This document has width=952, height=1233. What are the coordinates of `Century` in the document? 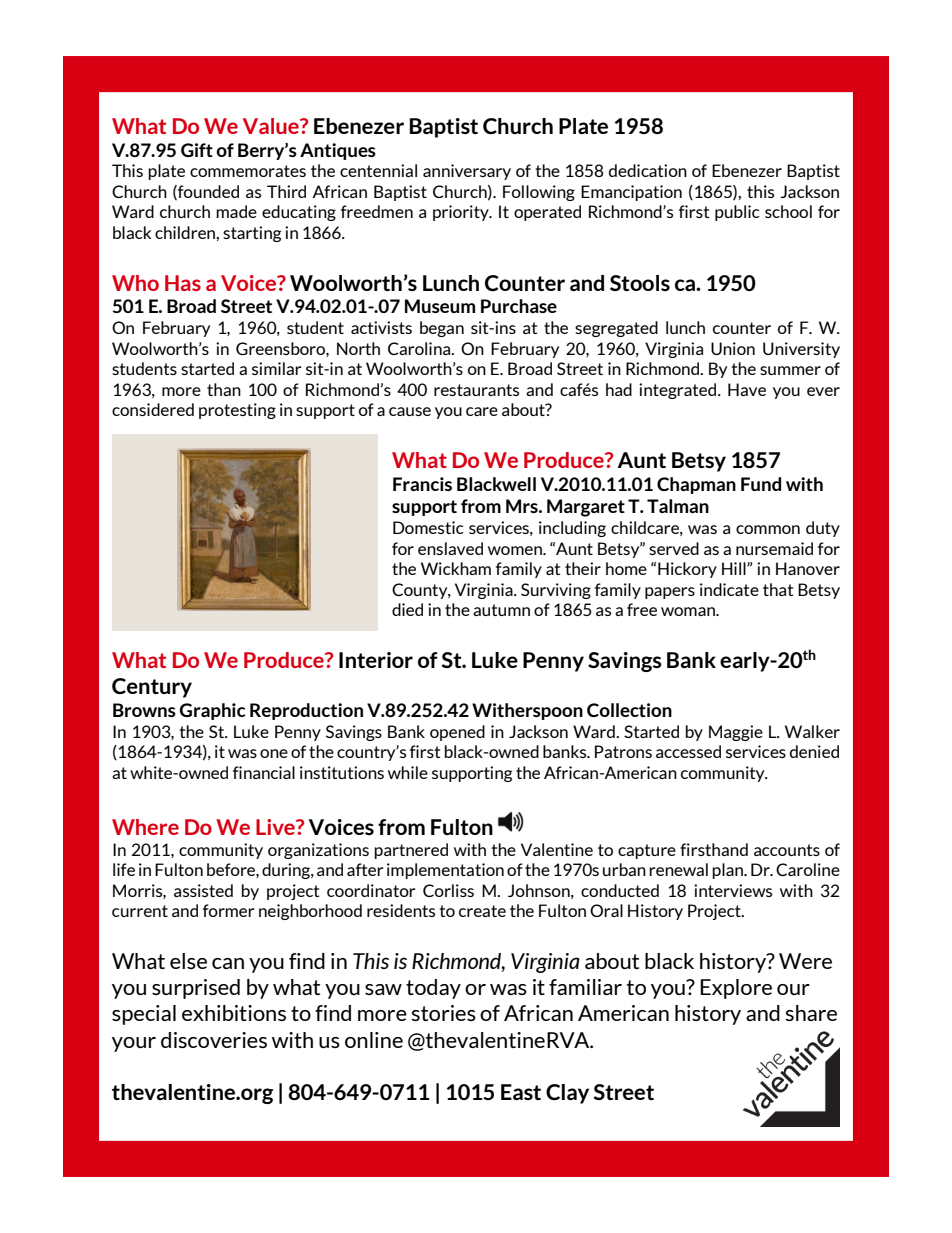 It's located at (152, 688).
